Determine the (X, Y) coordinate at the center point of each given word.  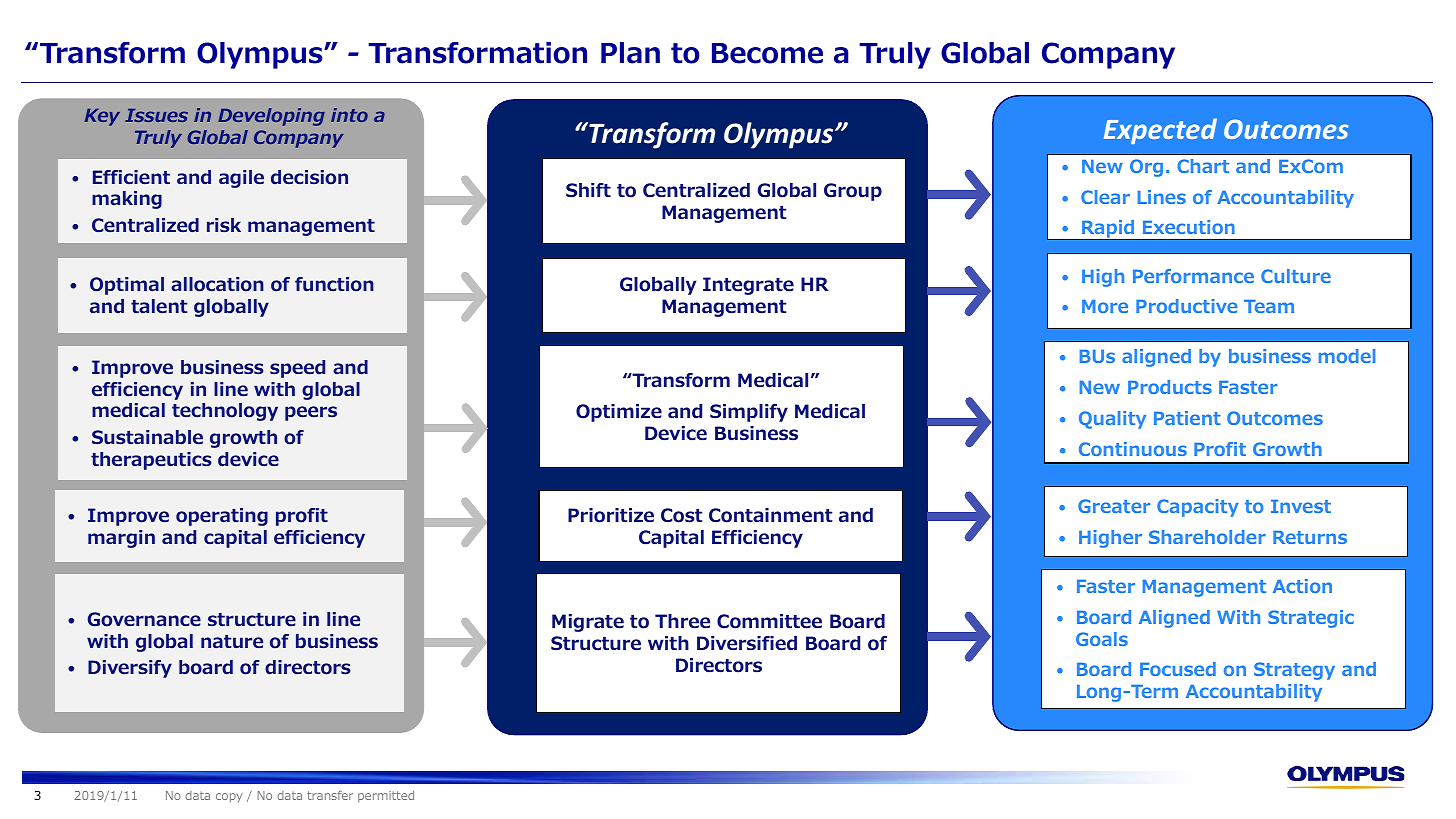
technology (225, 412)
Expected (1160, 131)
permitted (386, 796)
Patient (1187, 418)
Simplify (749, 413)
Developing (271, 117)
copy (229, 798)
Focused (1178, 669)
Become (767, 53)
